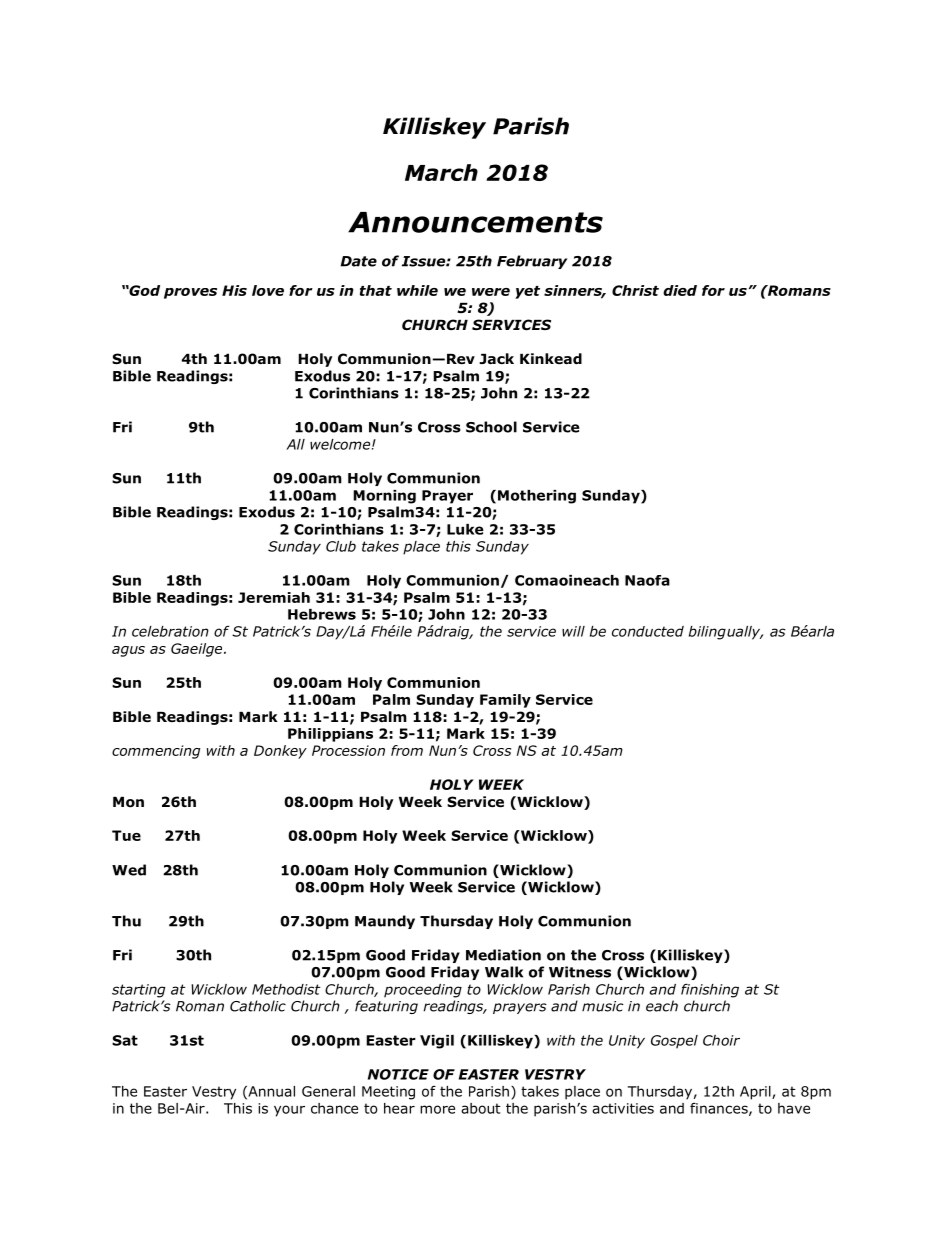 This screenshot has width=952, height=1233. Describe the element at coordinates (680, 290) in the screenshot. I see `died` at that location.
